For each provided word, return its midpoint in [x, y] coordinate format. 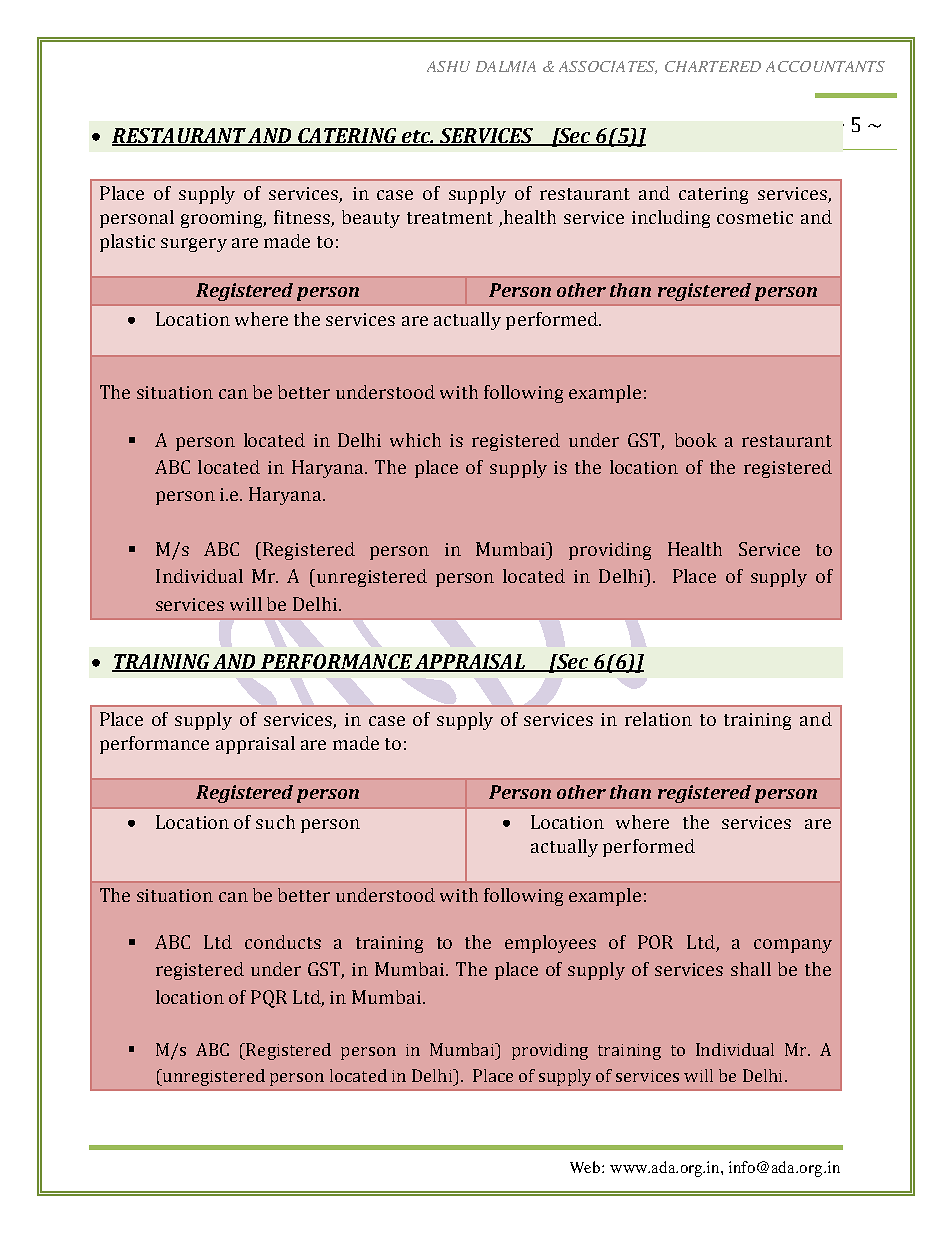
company [793, 946]
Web [586, 1167]
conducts [283, 942]
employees [550, 944]
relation [658, 719]
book [696, 440]
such [275, 822]
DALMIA [506, 66]
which [415, 440]
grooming [223, 219]
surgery [194, 245]
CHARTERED [713, 66]
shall [751, 969]
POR [655, 942]
